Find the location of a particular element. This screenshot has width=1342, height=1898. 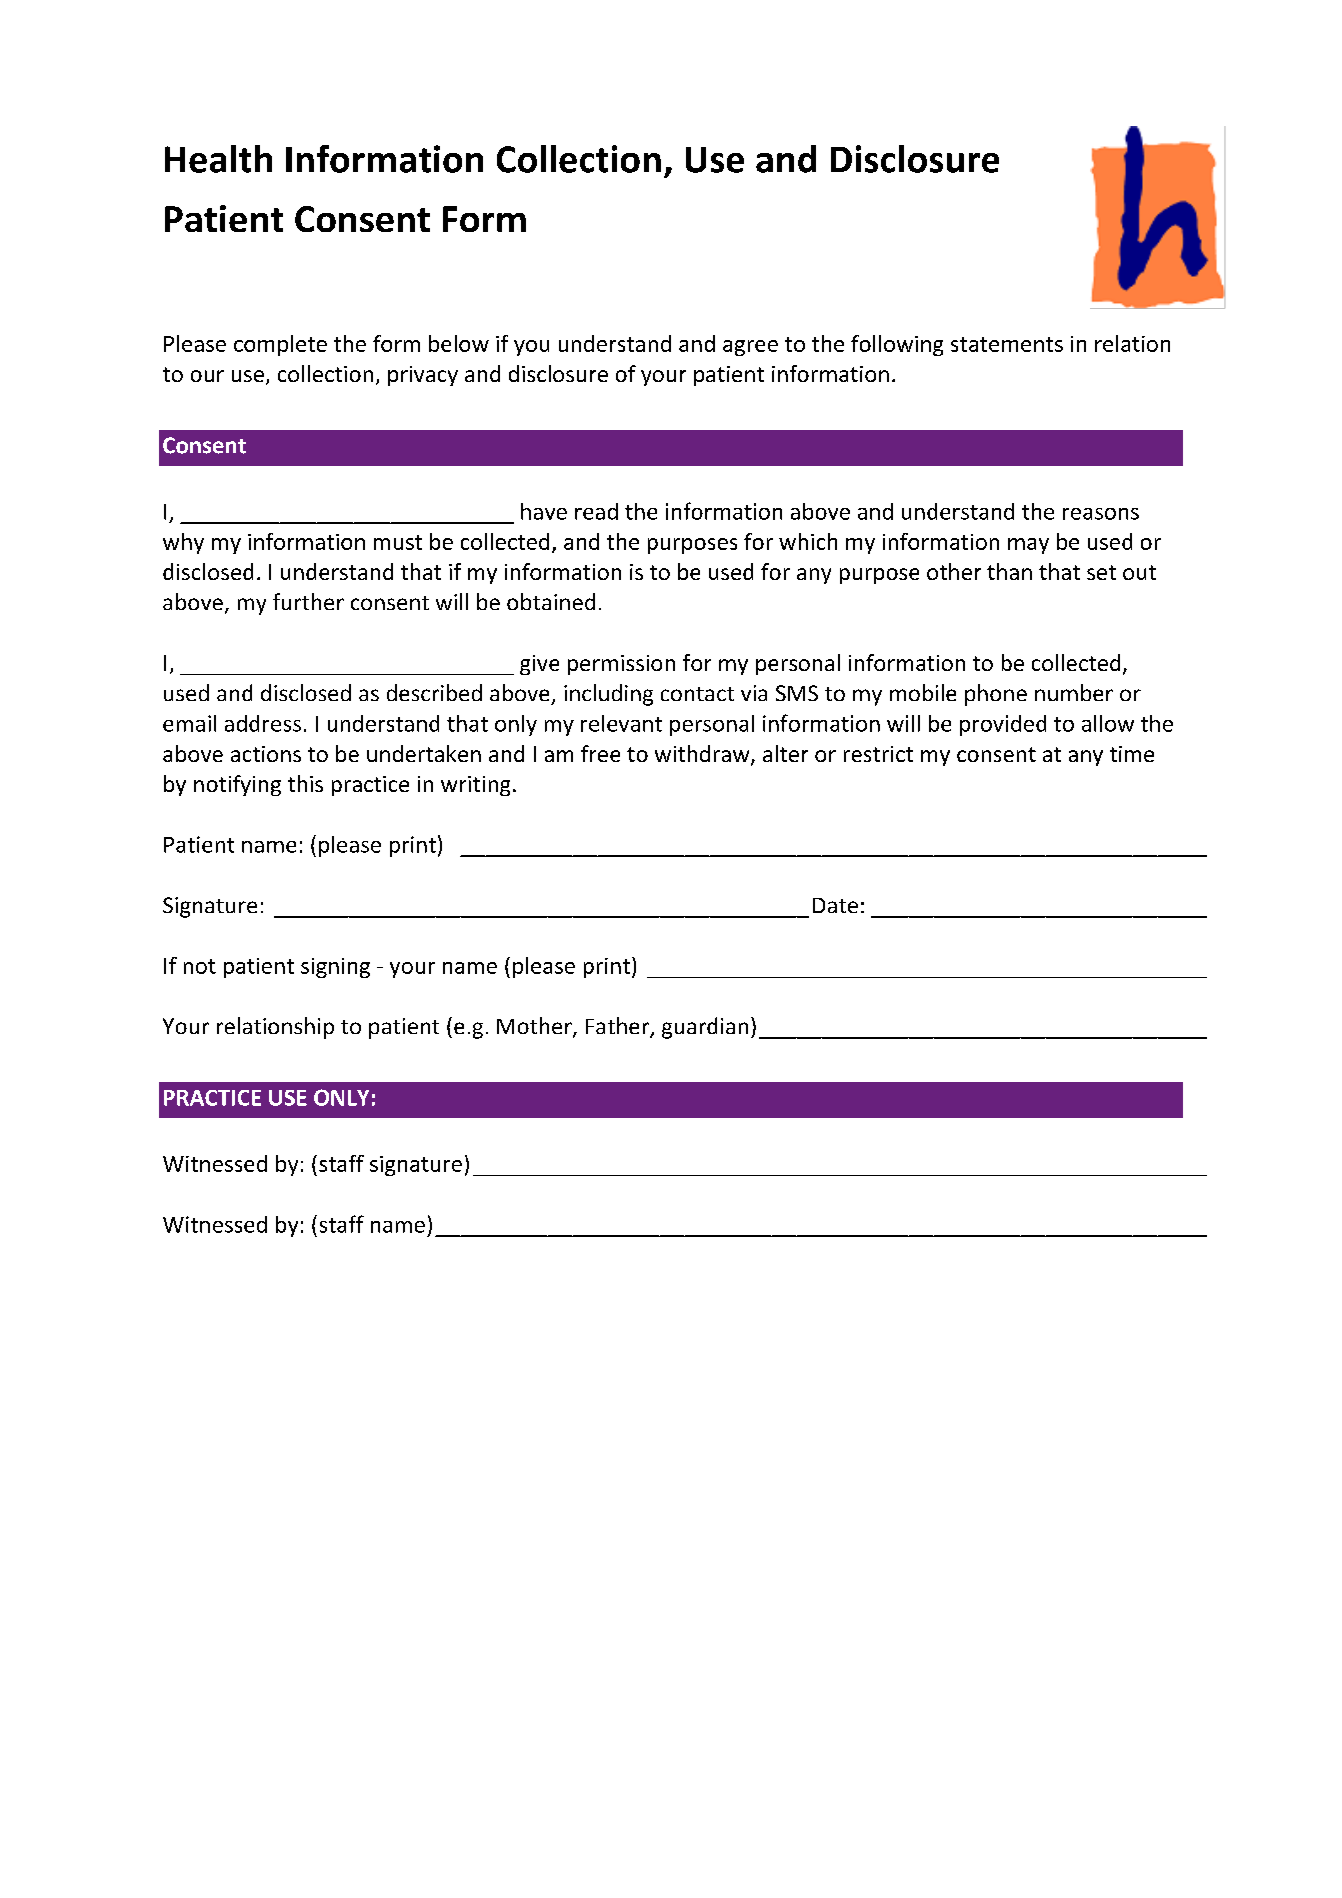

further is located at coordinates (308, 601).
